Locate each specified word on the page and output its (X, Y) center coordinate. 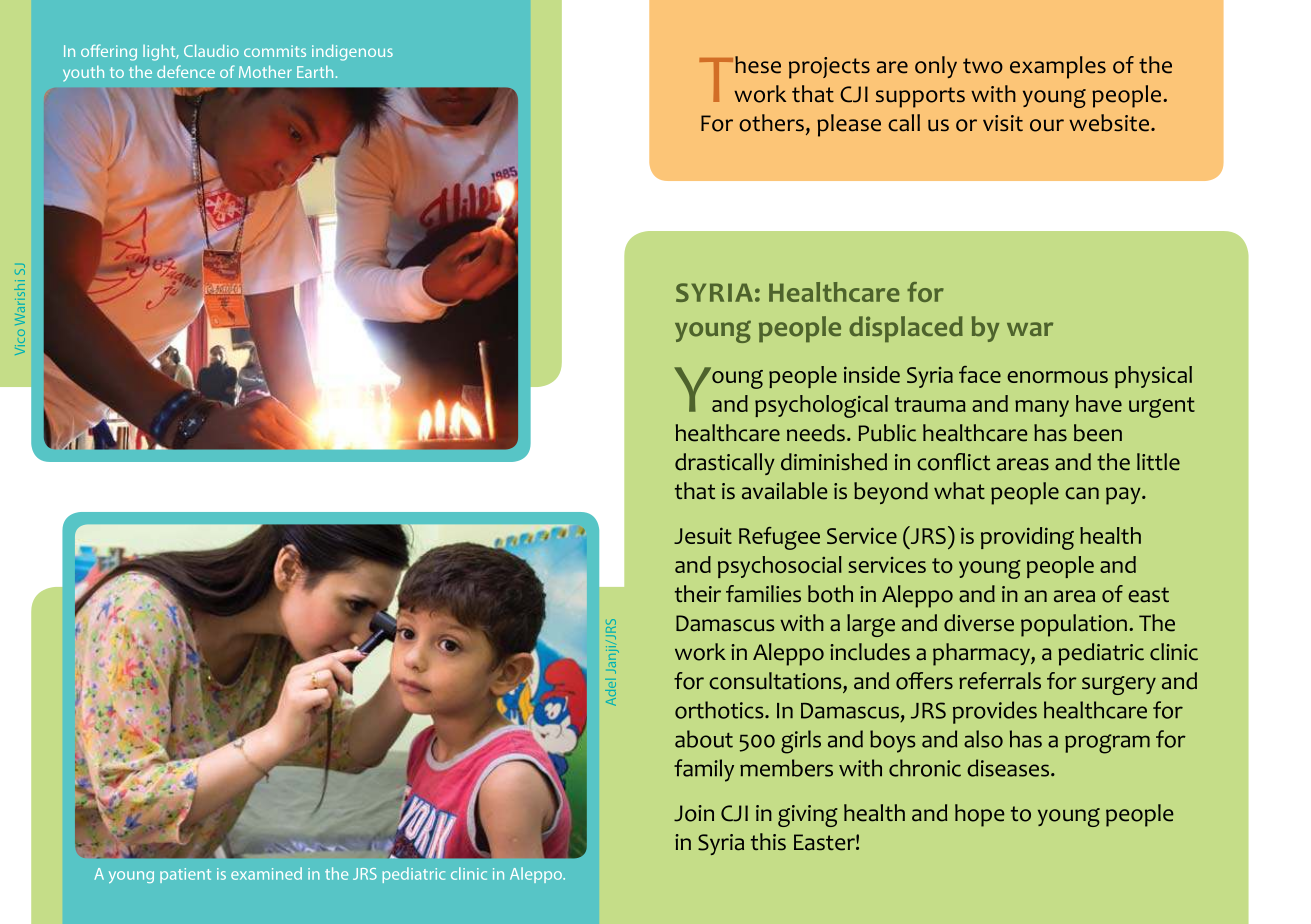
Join (694, 813)
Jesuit (703, 535)
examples (1058, 67)
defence (186, 71)
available (784, 491)
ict (979, 462)
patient (185, 875)
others (771, 123)
